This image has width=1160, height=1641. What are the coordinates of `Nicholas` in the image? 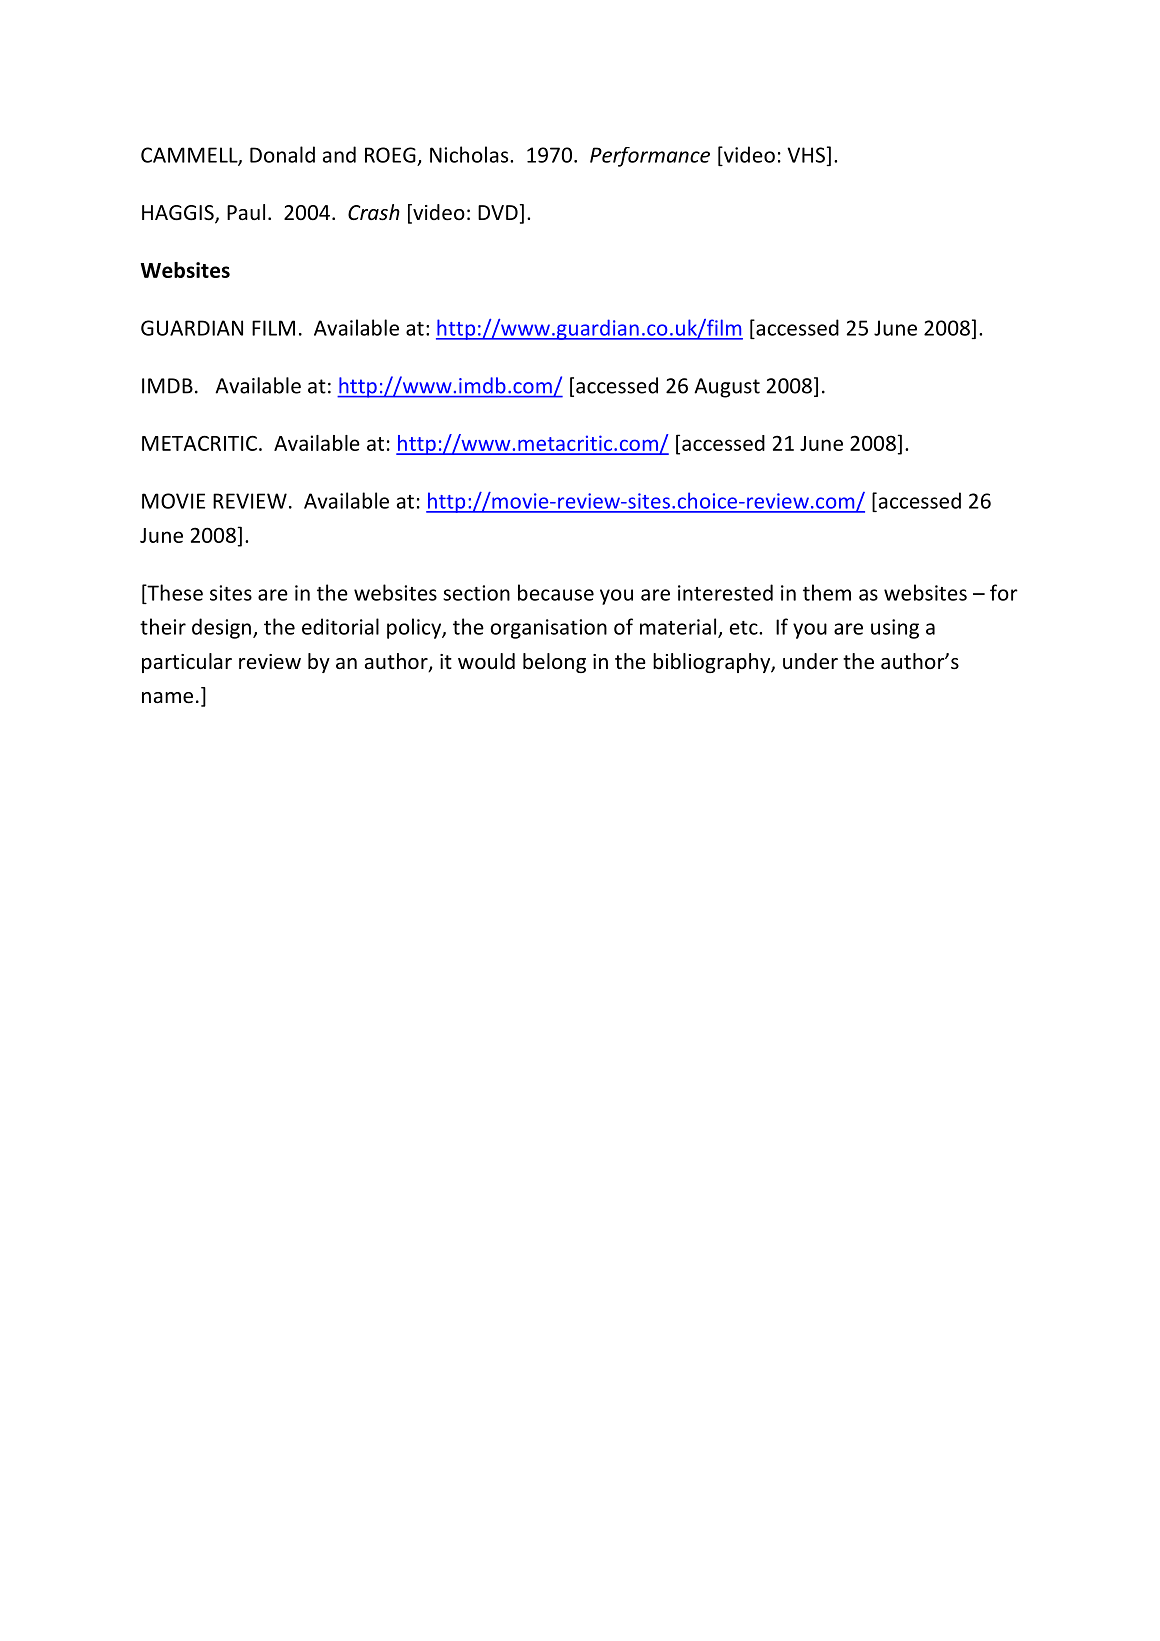 It's located at (470, 154).
